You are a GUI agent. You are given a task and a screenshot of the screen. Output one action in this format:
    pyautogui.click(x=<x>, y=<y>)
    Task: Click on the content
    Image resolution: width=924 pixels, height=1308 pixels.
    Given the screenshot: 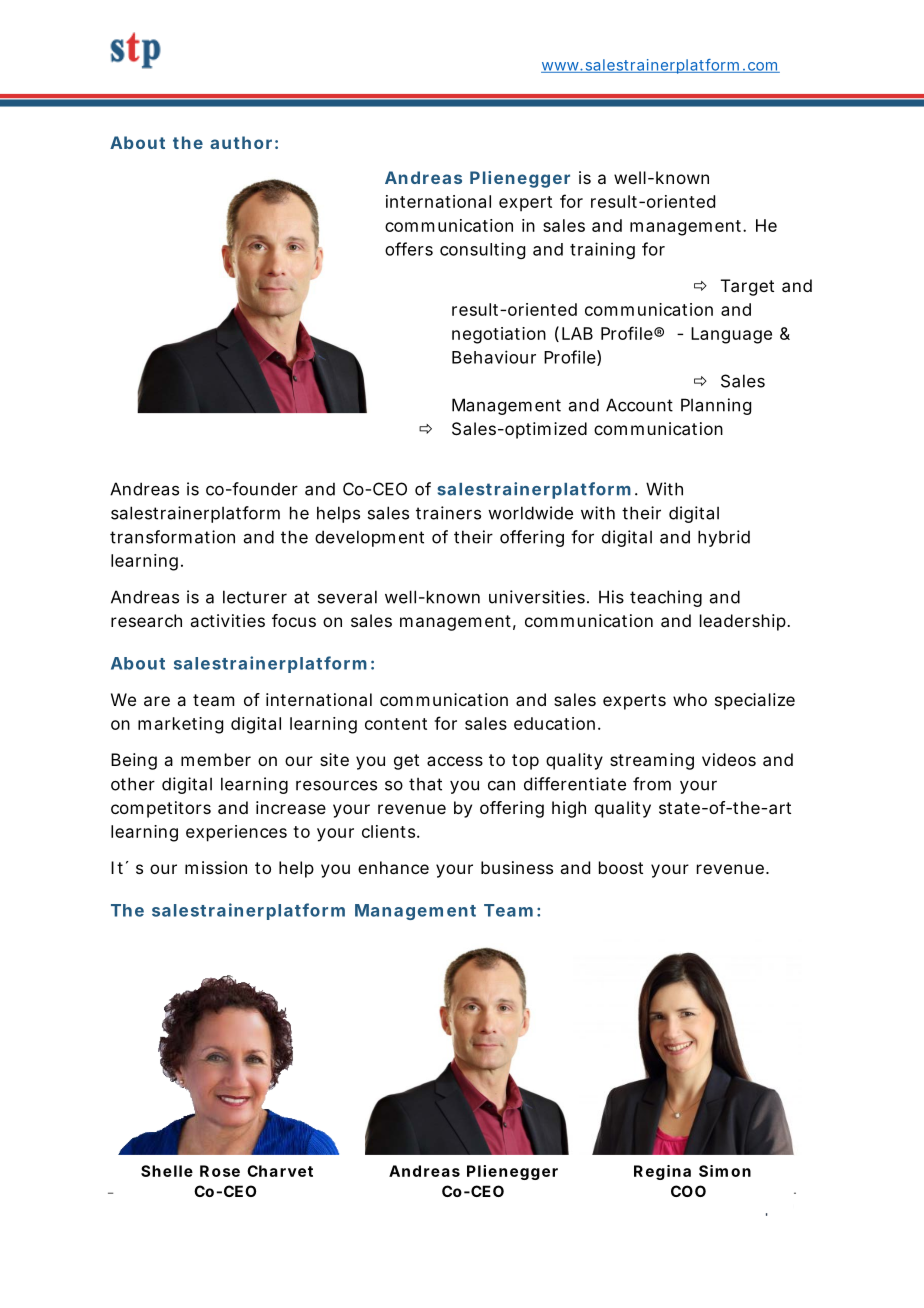 What is the action you would take?
    pyautogui.click(x=396, y=724)
